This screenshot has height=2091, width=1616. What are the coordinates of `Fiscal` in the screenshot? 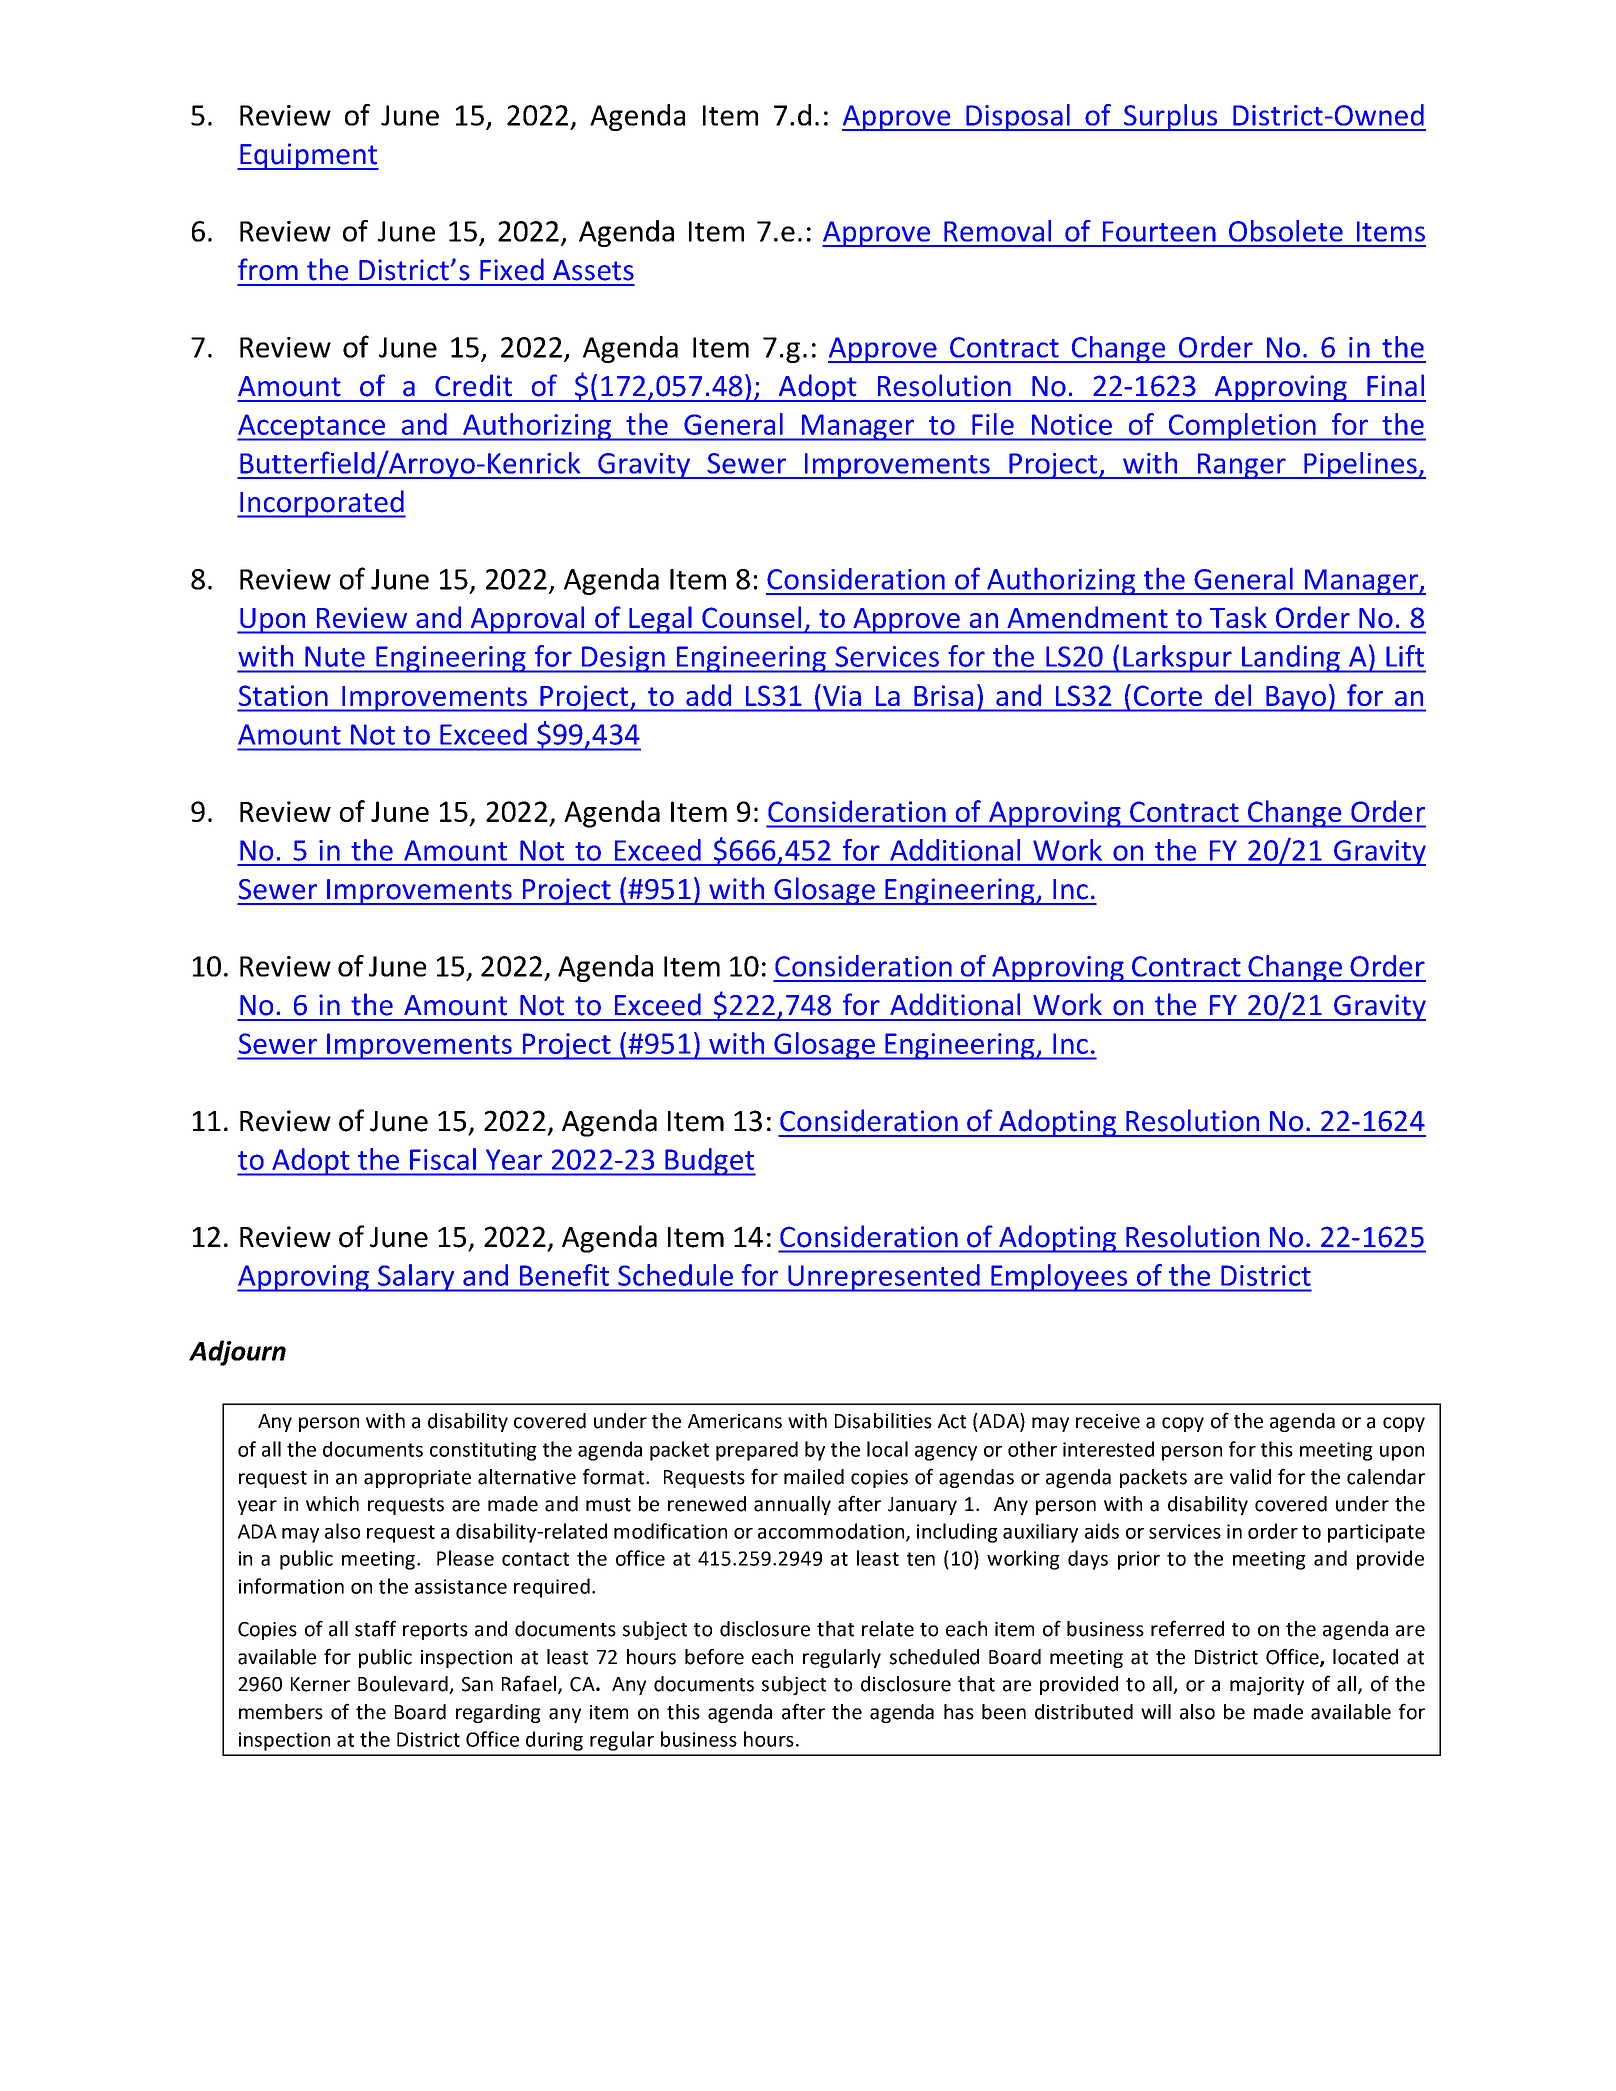 It's located at (443, 1159).
